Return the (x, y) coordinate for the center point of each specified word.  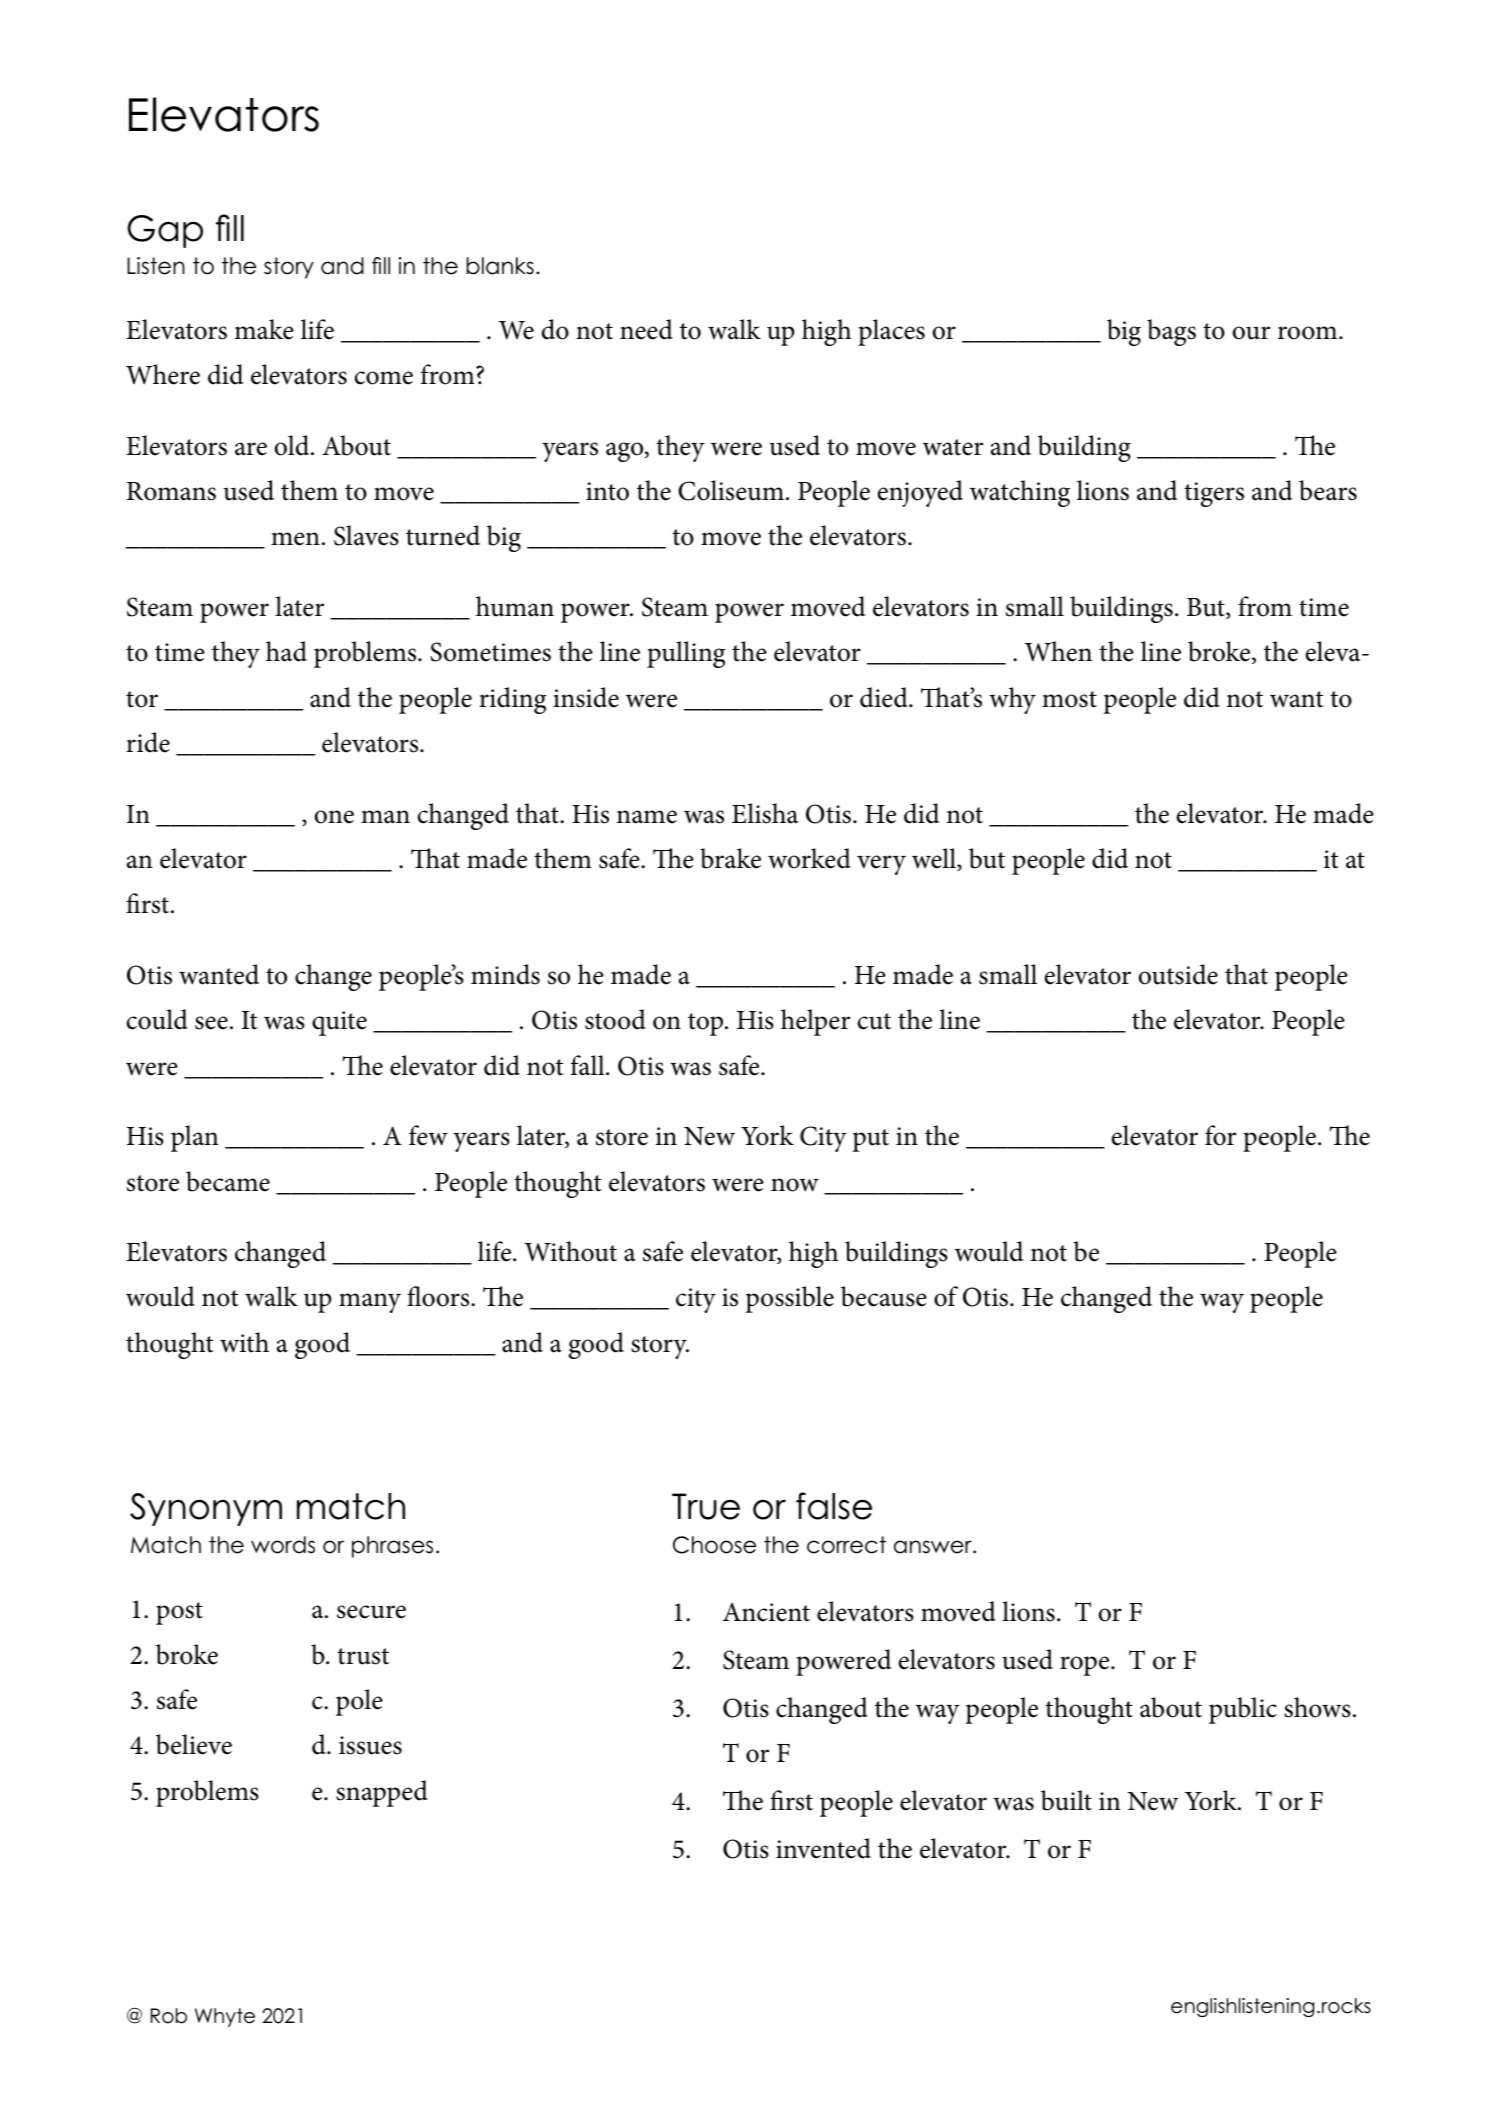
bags (1171, 332)
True (706, 1506)
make (264, 329)
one (334, 817)
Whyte (225, 2017)
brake (730, 858)
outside (1178, 974)
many (370, 1303)
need (646, 329)
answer (934, 1547)
